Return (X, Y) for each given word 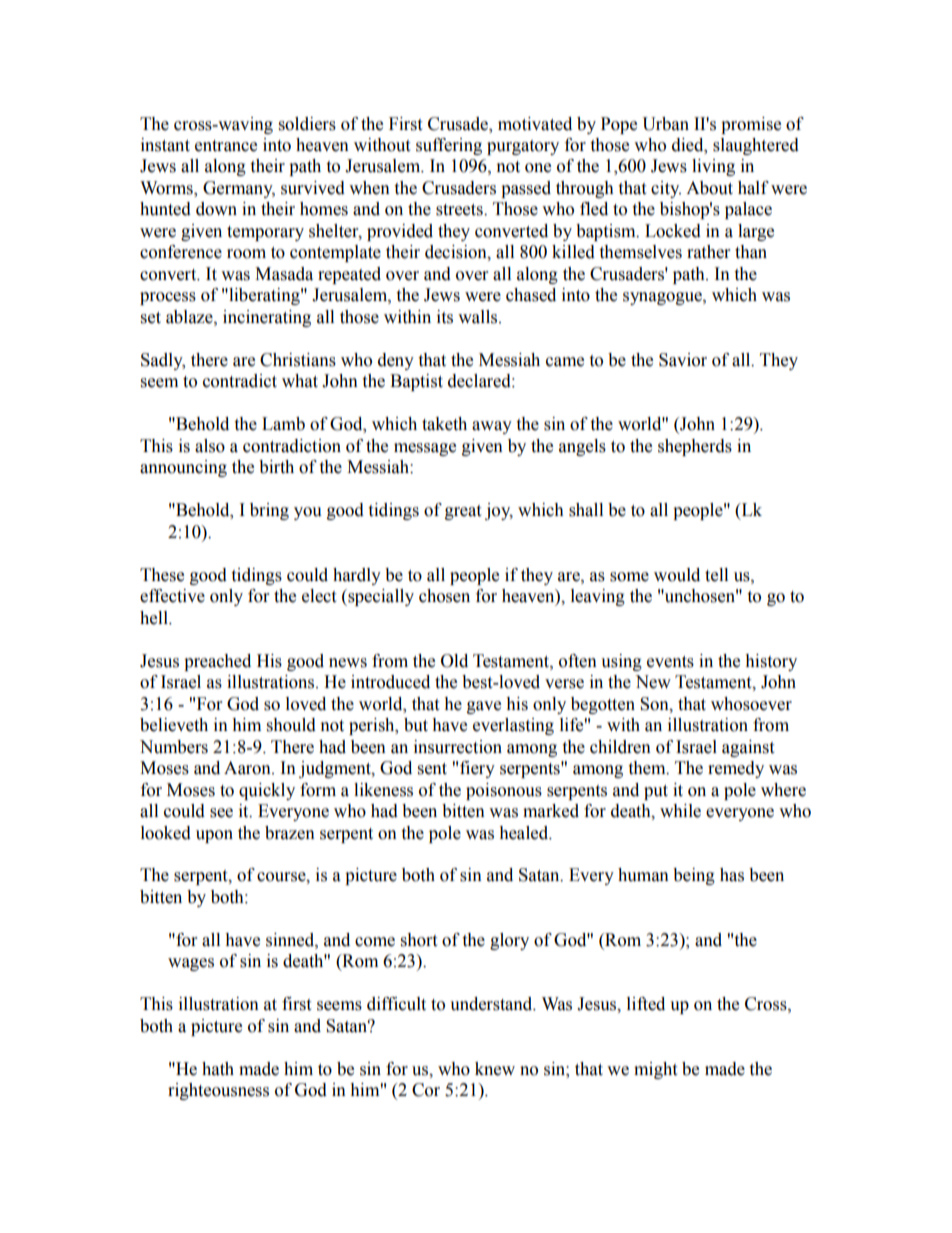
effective (172, 596)
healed (525, 833)
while (680, 811)
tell (716, 575)
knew (495, 1069)
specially (380, 597)
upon (214, 836)
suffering (449, 146)
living (713, 167)
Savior (683, 360)
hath (218, 1069)
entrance (226, 146)
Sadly (163, 361)
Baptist (416, 382)
